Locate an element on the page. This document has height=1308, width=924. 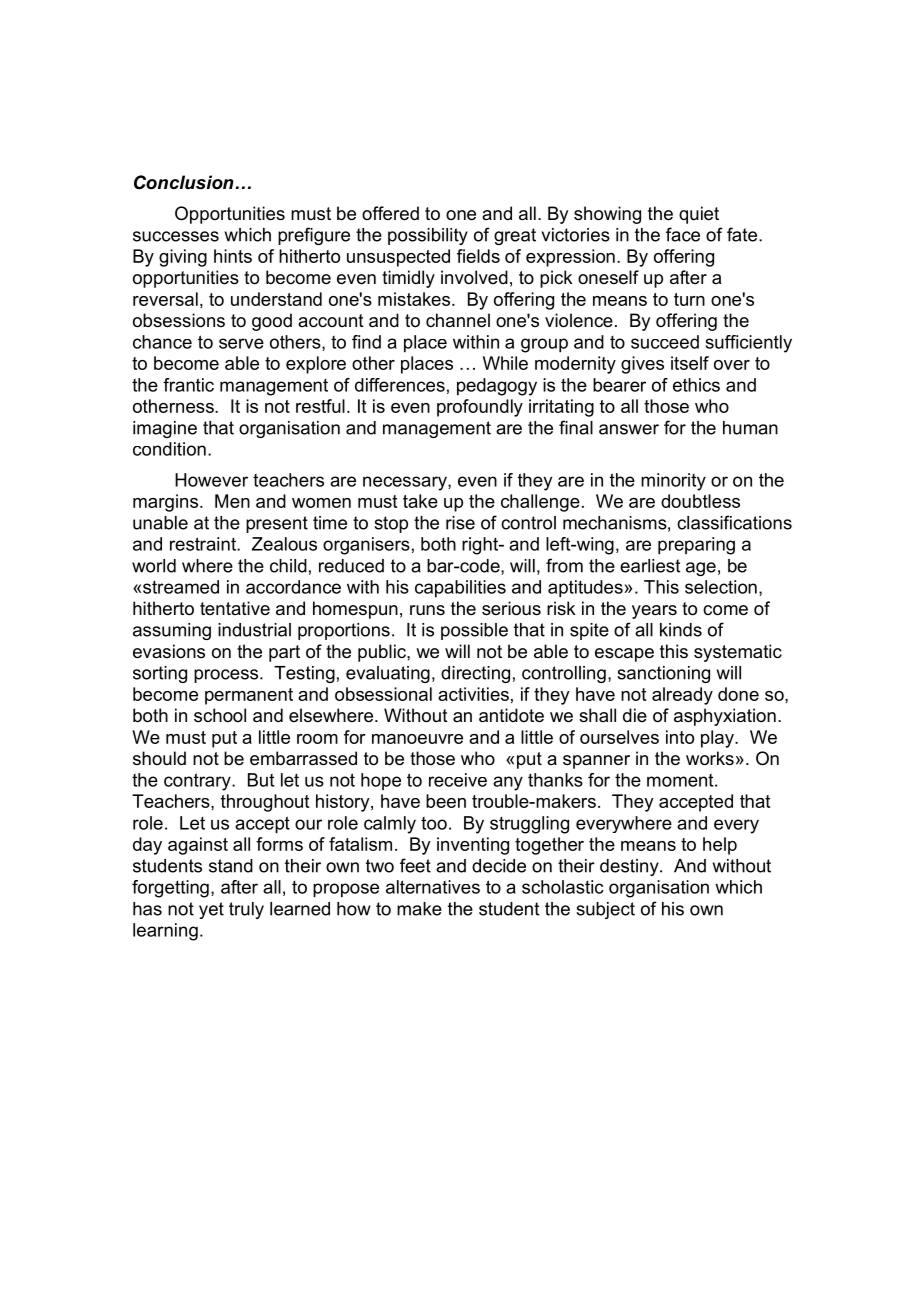
ethics is located at coordinates (696, 385).
